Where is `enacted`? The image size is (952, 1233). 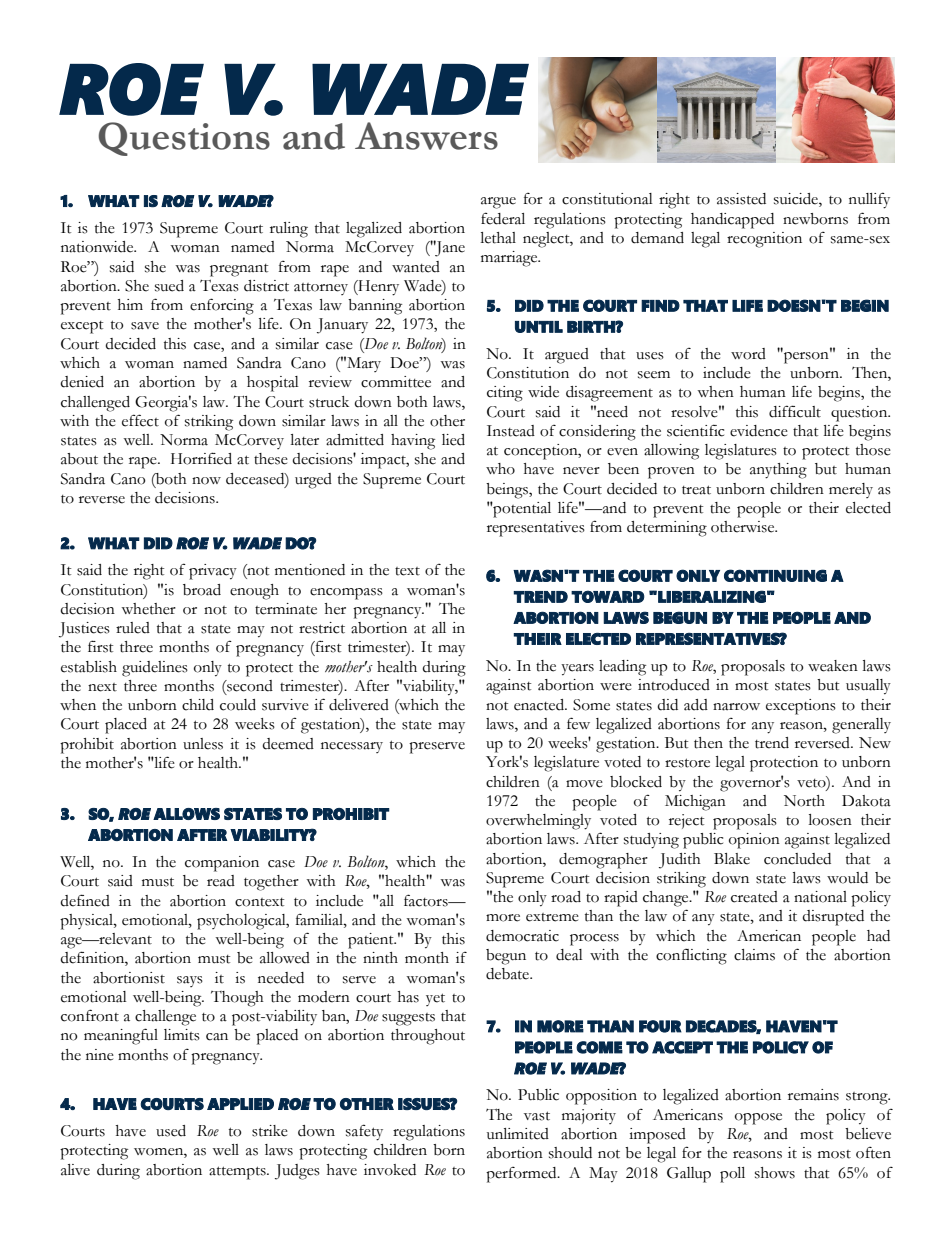 enacted is located at coordinates (540, 705).
